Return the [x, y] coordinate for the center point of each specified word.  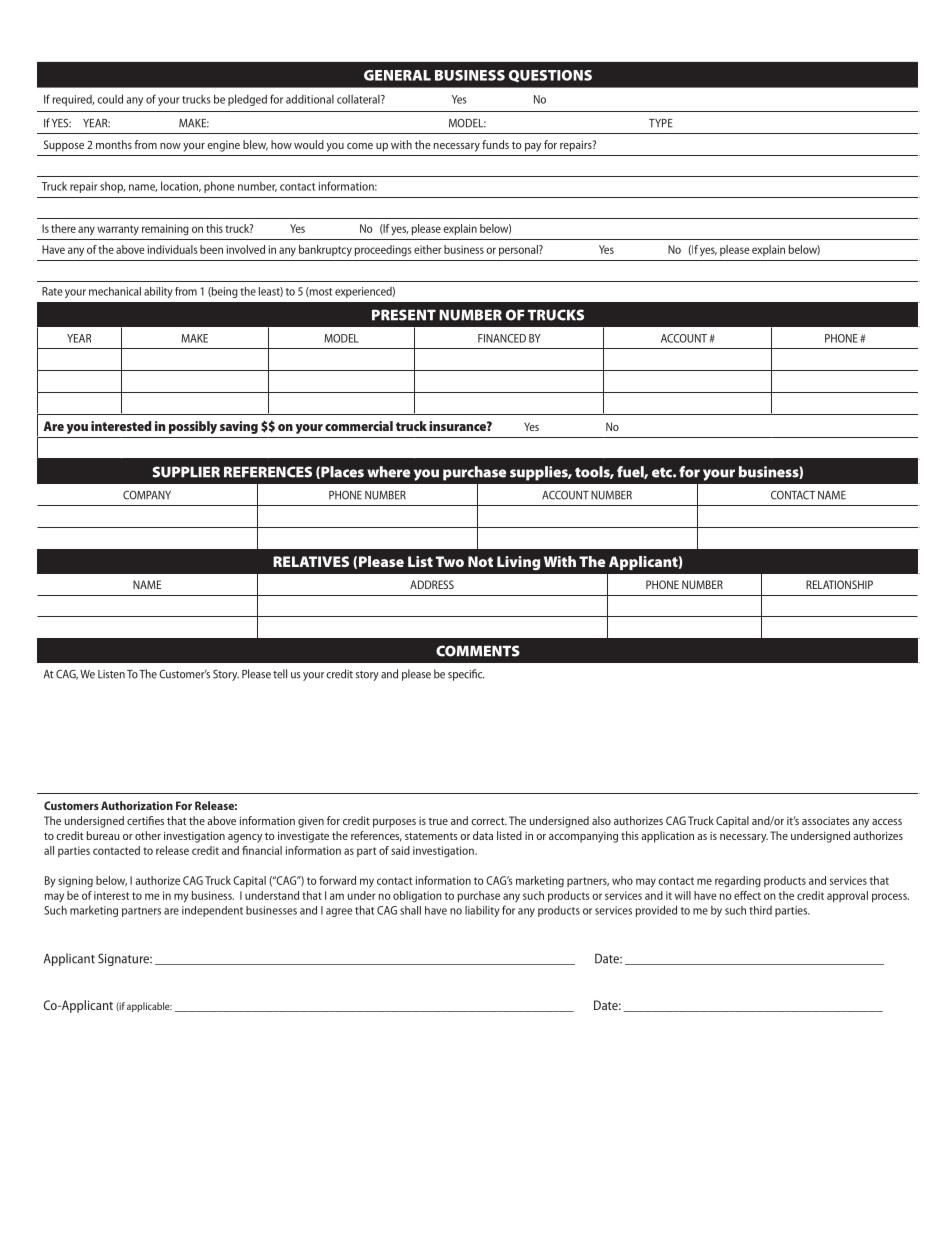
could [110, 99]
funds [495, 144]
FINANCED [502, 338]
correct [489, 821]
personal [519, 250]
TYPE [661, 123]
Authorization [137, 805]
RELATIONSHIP [839, 584]
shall [410, 910]
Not [480, 561]
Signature [124, 959]
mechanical [115, 291]
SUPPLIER [186, 472]
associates [826, 821]
